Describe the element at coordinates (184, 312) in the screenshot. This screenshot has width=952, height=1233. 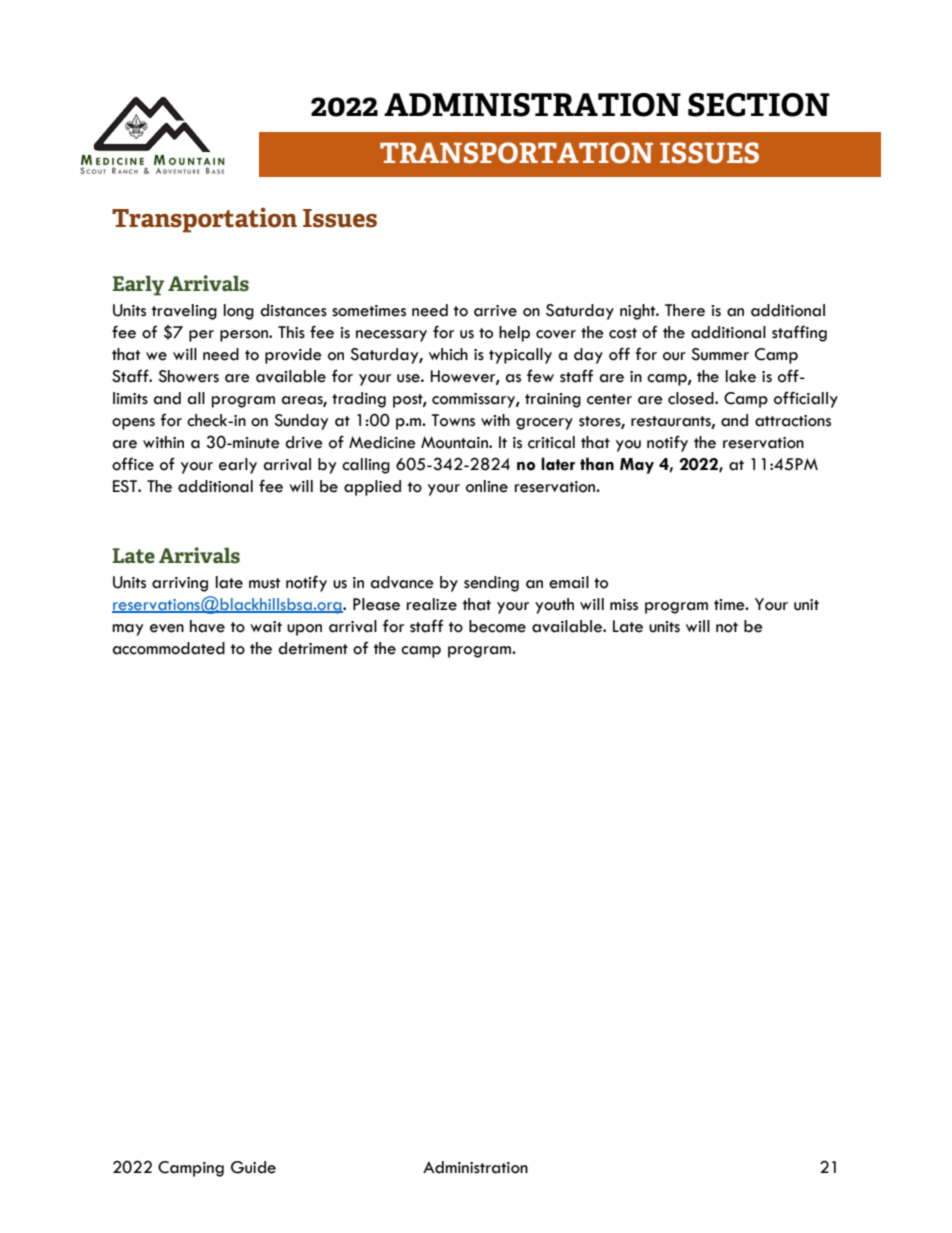
I see `traveling` at that location.
